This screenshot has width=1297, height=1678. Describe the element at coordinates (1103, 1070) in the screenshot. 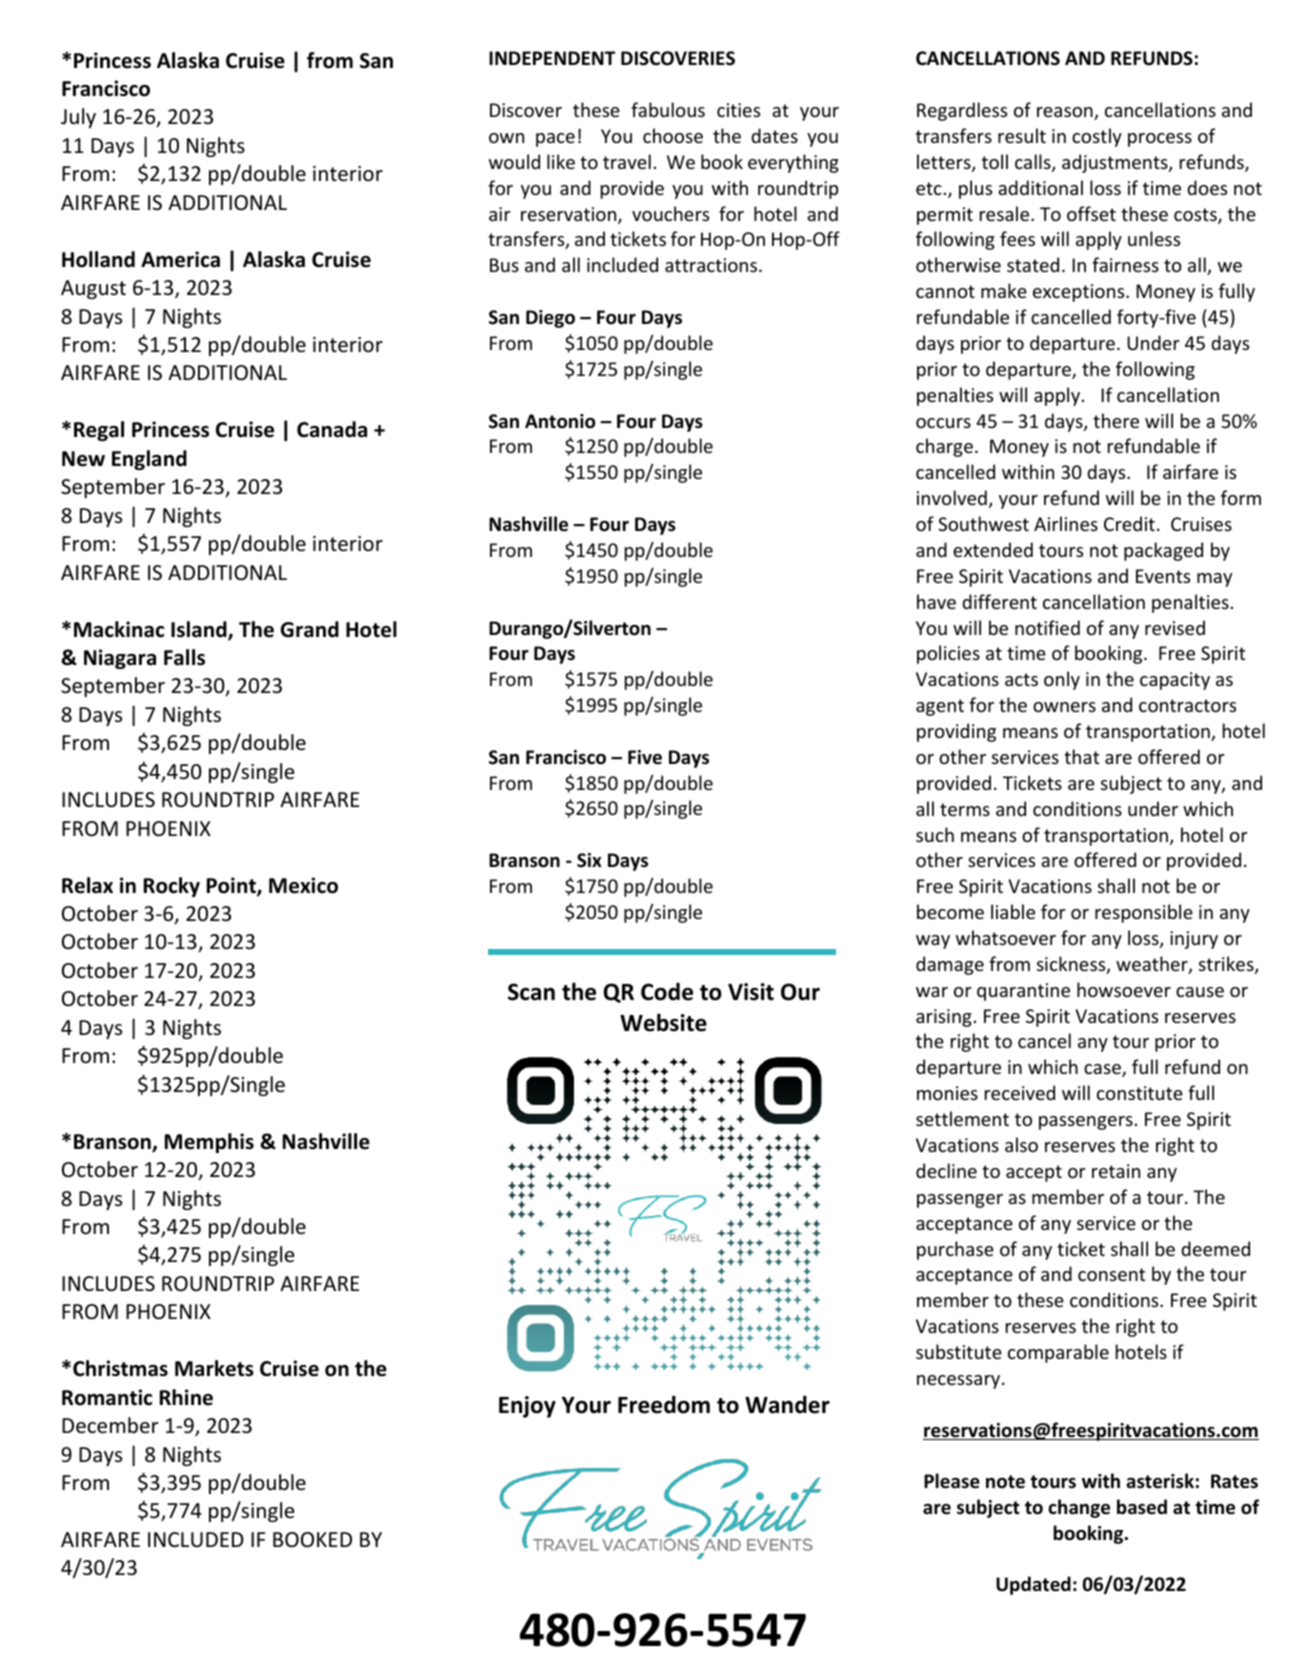

I see `case` at that location.
